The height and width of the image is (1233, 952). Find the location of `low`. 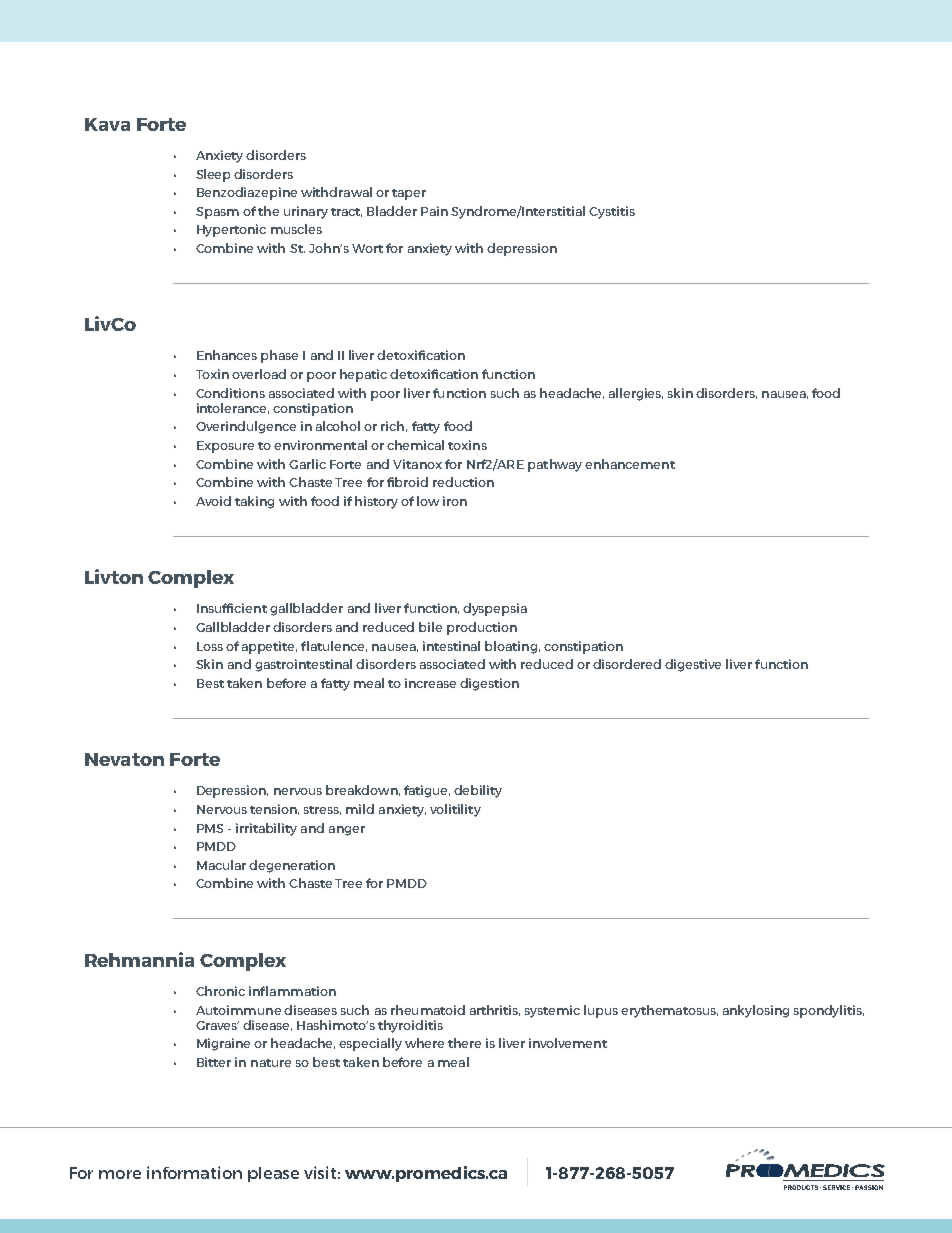

low is located at coordinates (428, 501).
